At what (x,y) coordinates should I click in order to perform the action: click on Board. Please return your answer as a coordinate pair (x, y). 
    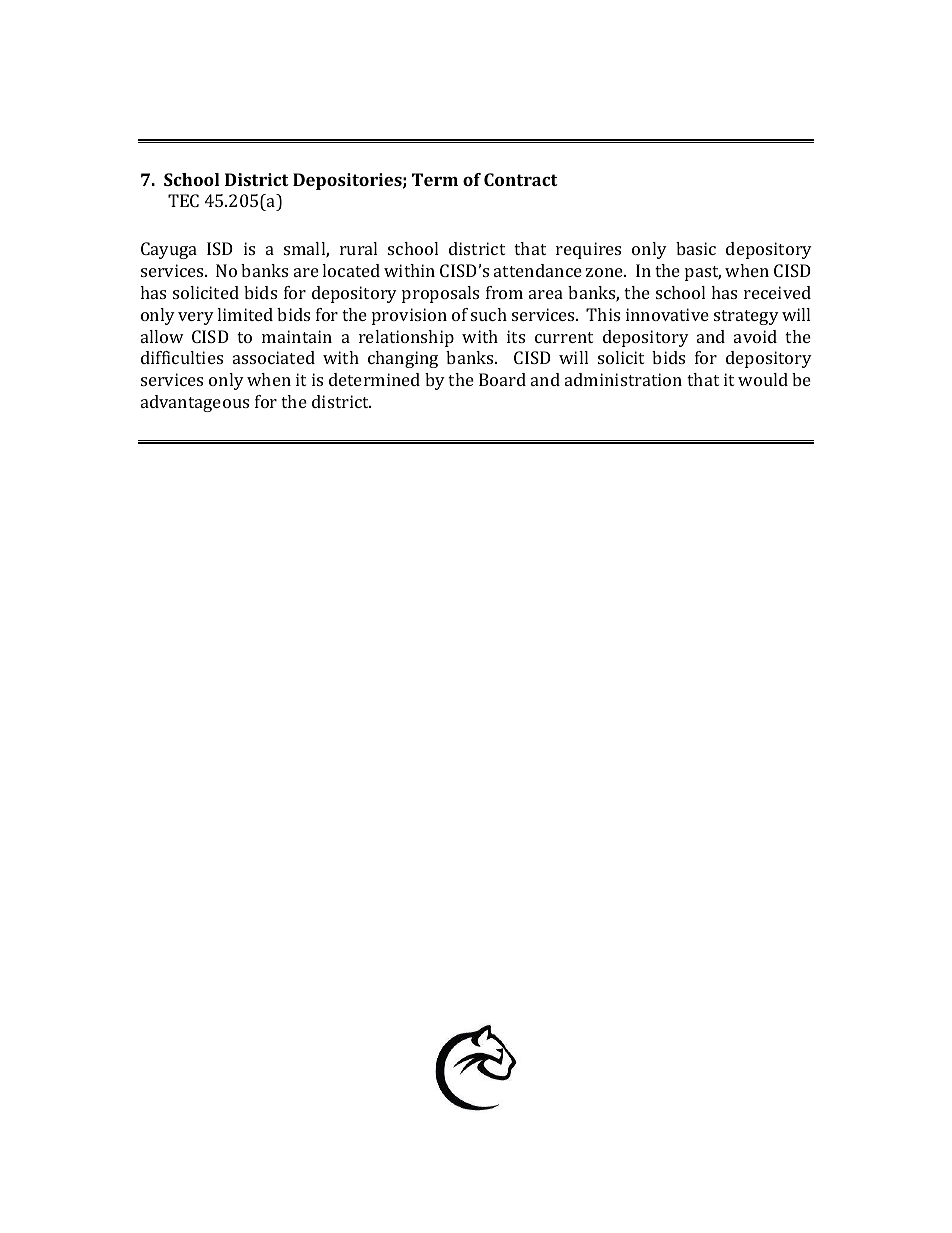
    Looking at the image, I should click on (502, 379).
